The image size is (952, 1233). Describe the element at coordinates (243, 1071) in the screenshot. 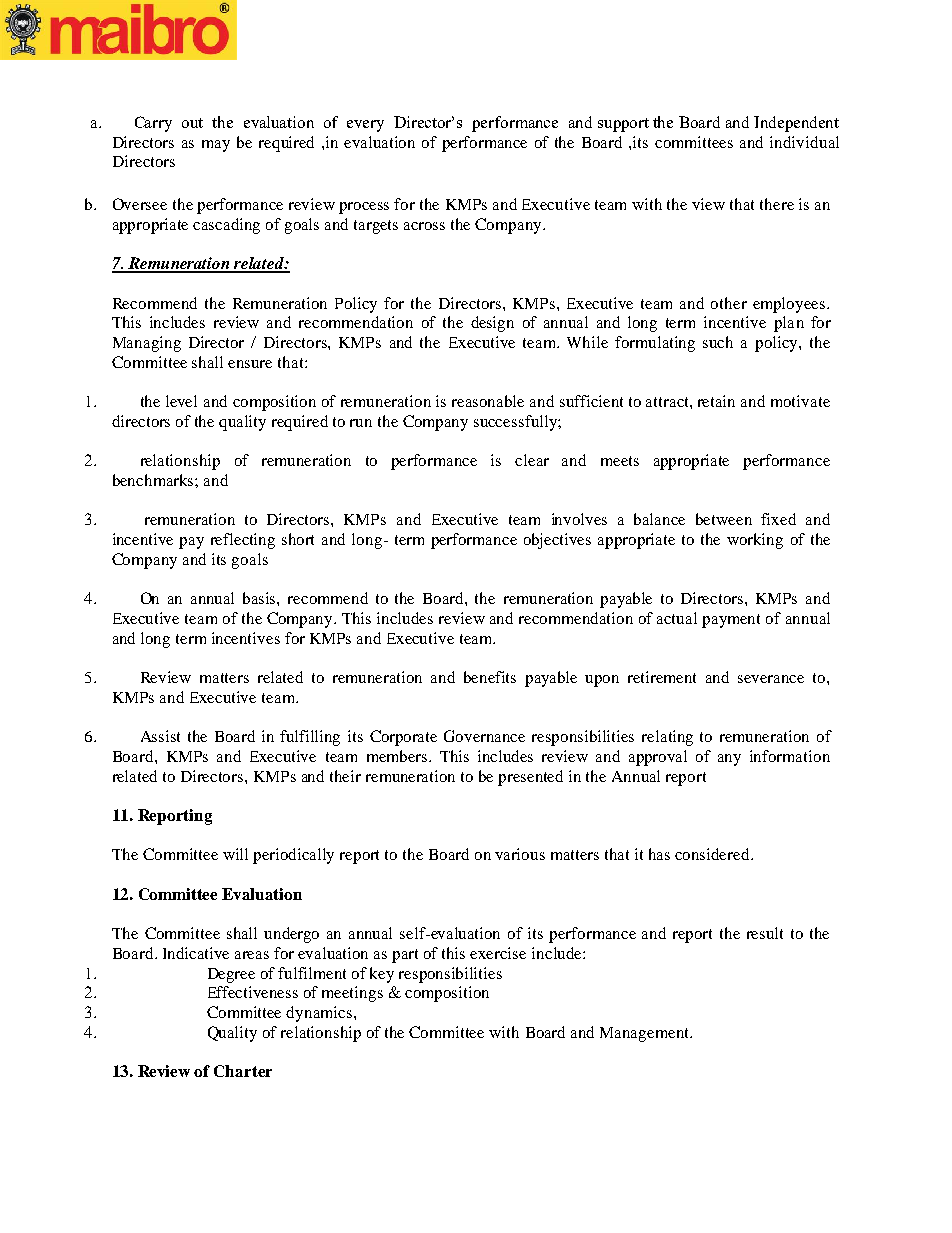

I see `Charter` at that location.
